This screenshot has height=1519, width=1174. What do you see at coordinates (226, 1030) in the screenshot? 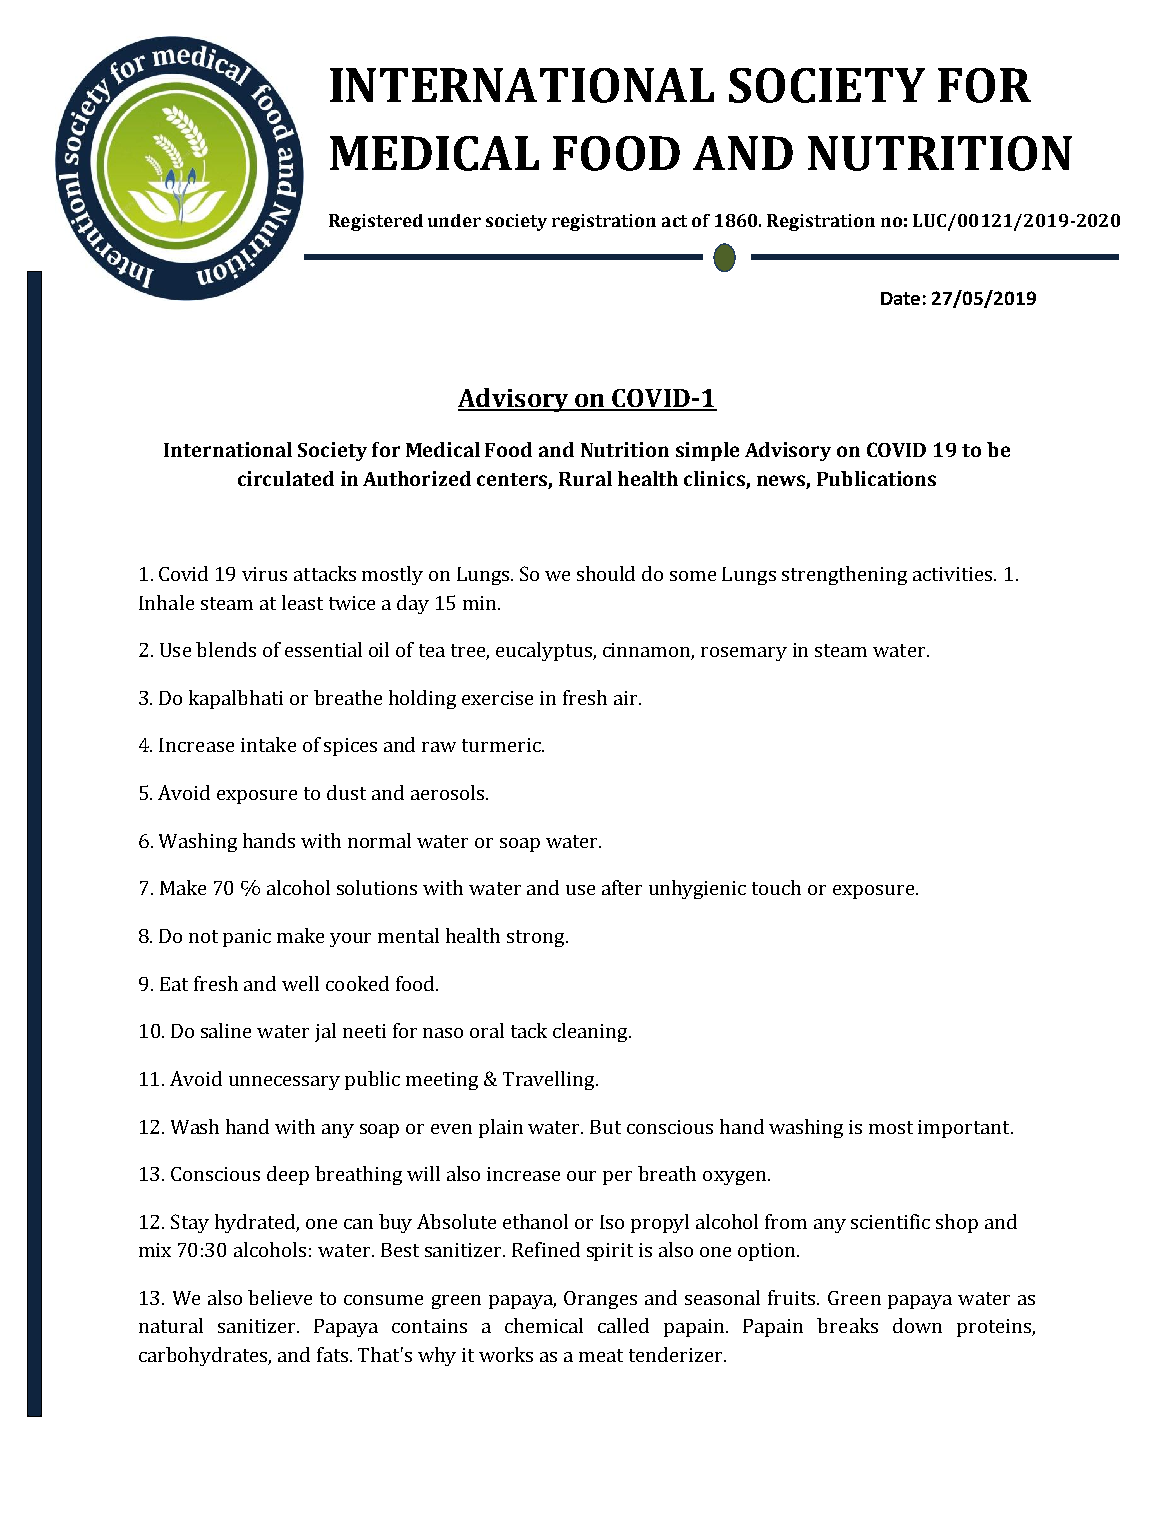
I see `saline` at bounding box center [226, 1030].
